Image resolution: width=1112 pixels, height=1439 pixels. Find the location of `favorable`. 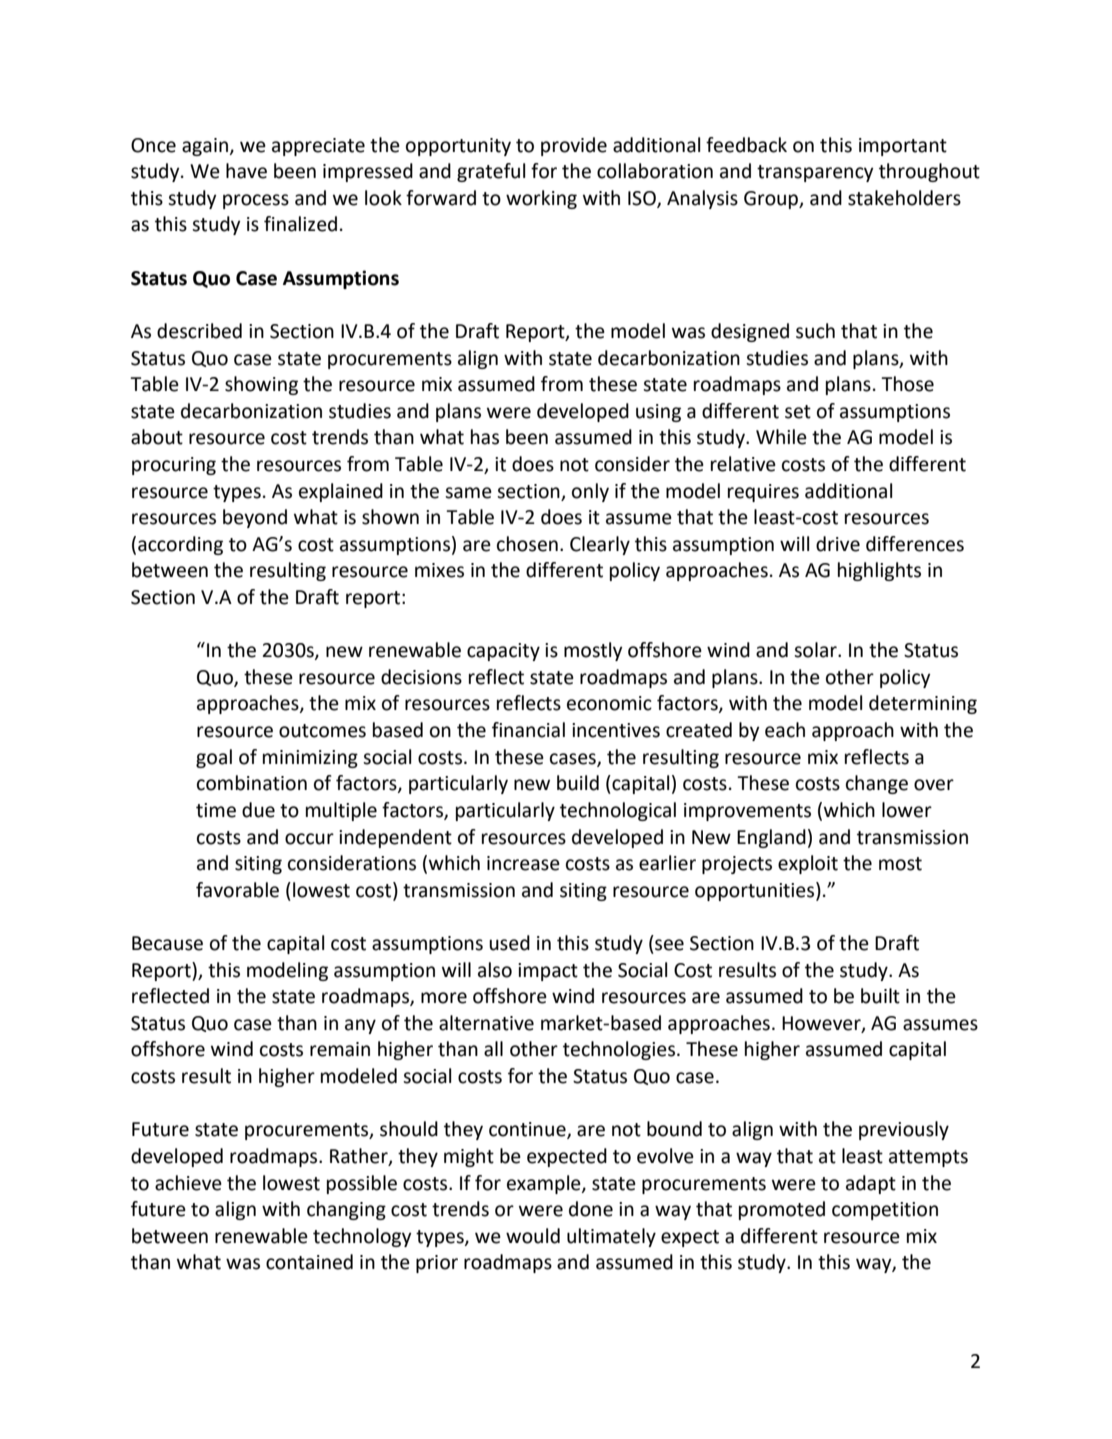

favorable is located at coordinates (237, 890).
